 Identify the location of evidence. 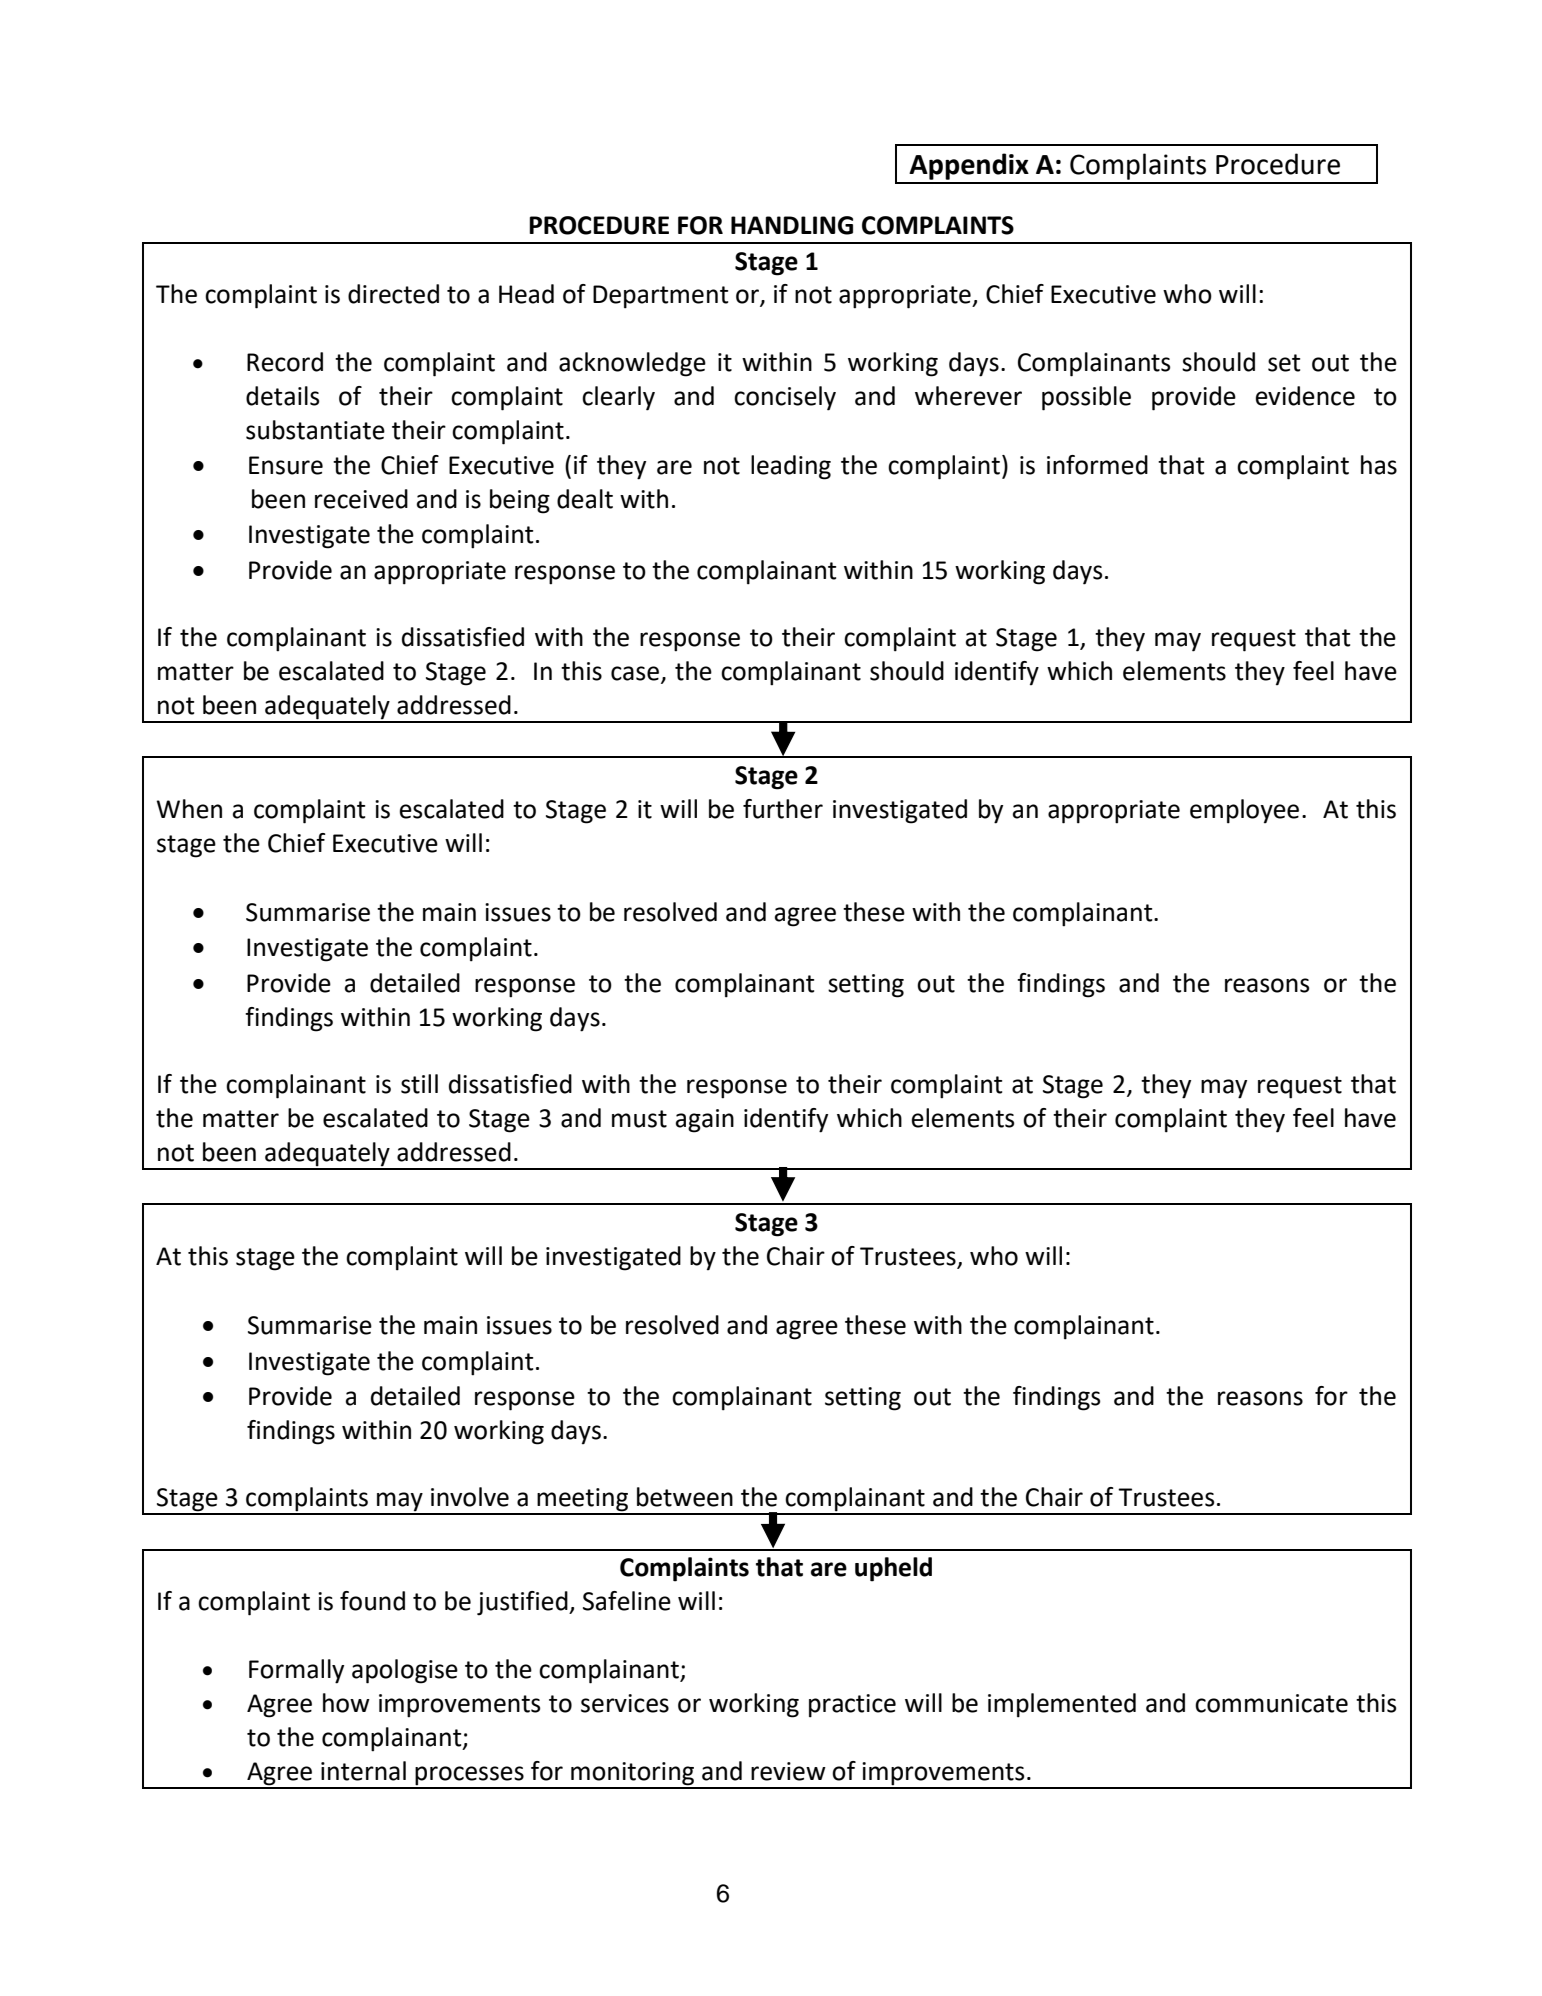
(1305, 396).
